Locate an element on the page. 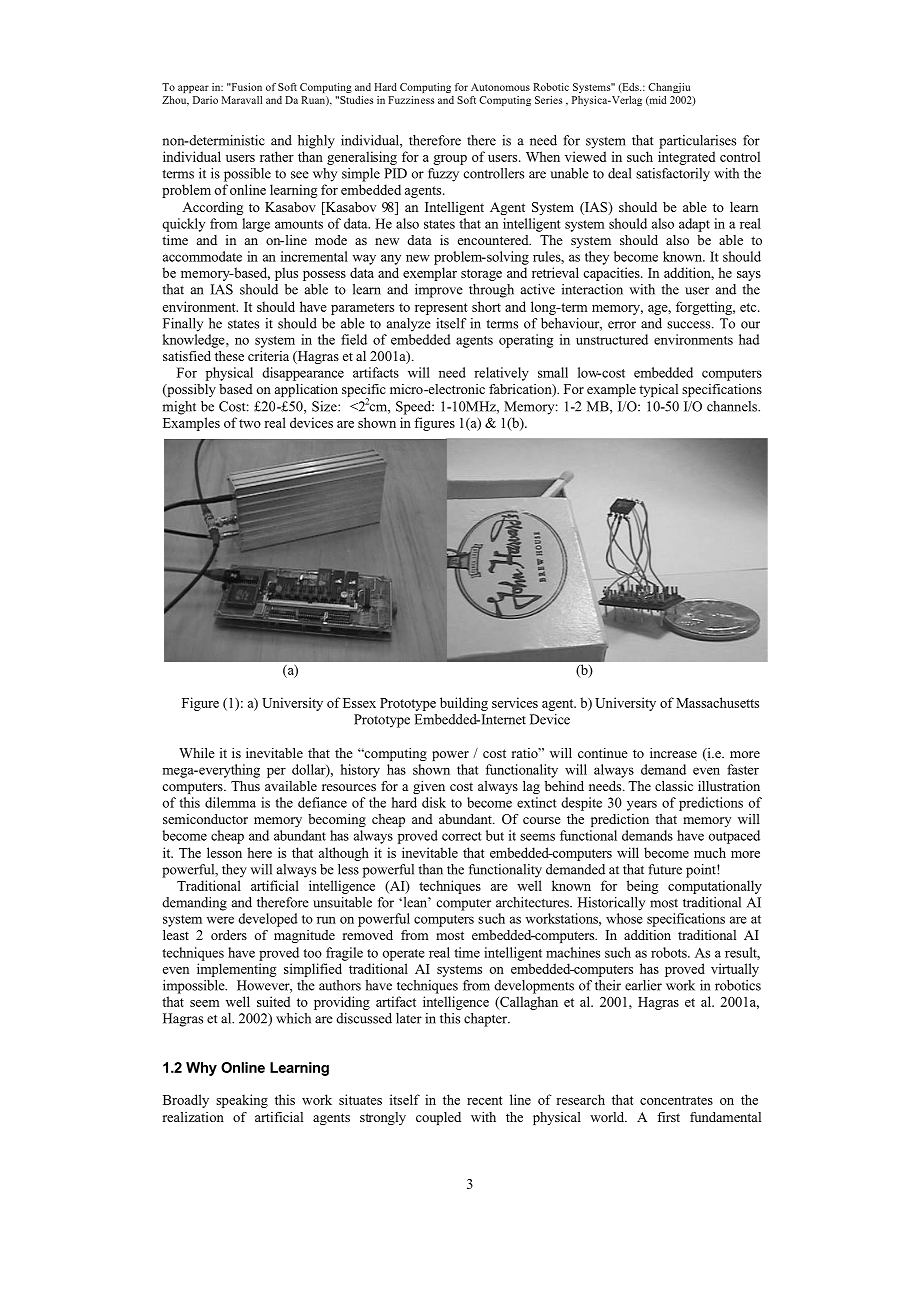  recent is located at coordinates (485, 1100).
